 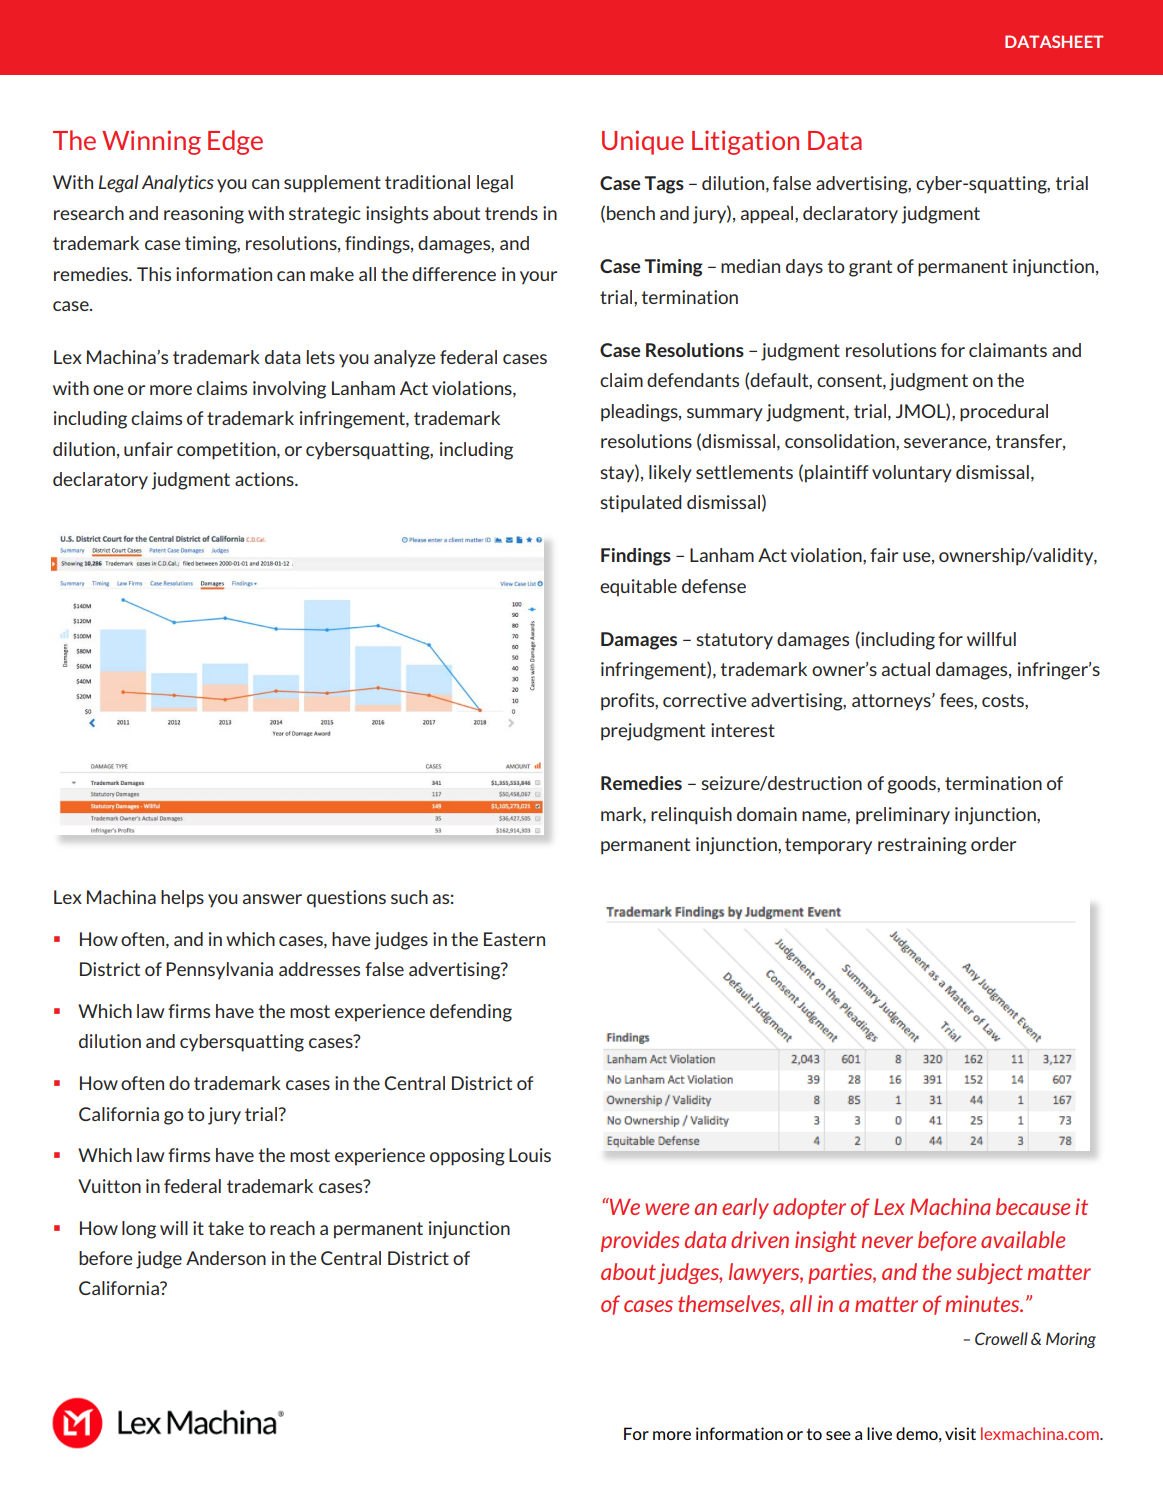 What do you see at coordinates (691, 816) in the screenshot?
I see `relinquish` at bounding box center [691, 816].
